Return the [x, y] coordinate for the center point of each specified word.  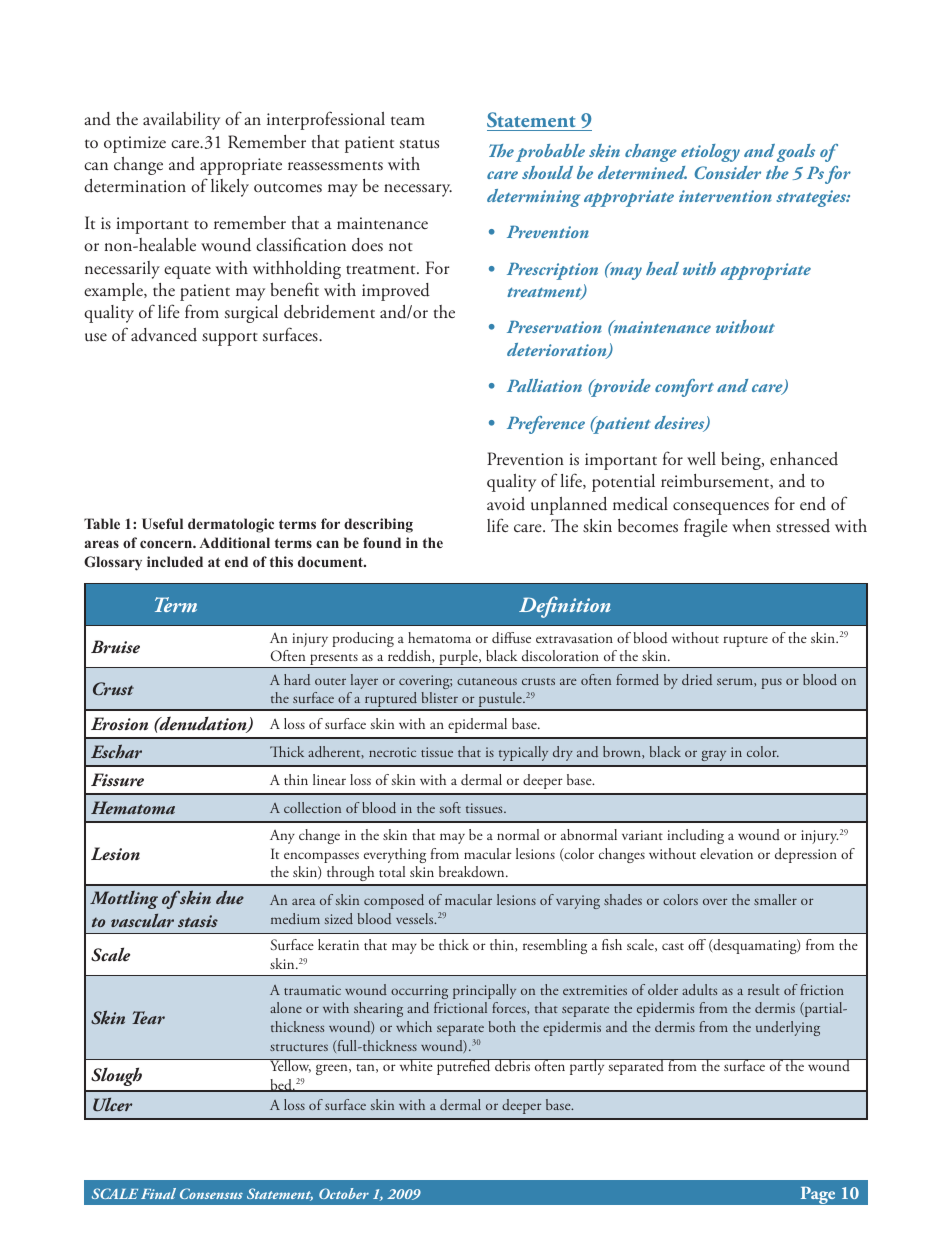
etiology [710, 153]
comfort [684, 388]
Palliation [544, 385]
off [697, 944]
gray [714, 755]
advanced [164, 335]
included [175, 561]
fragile [706, 527]
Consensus [211, 1193]
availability [181, 121]
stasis [198, 921]
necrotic [392, 752]
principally [484, 991]
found [382, 542]
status [419, 144]
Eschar [116, 751]
